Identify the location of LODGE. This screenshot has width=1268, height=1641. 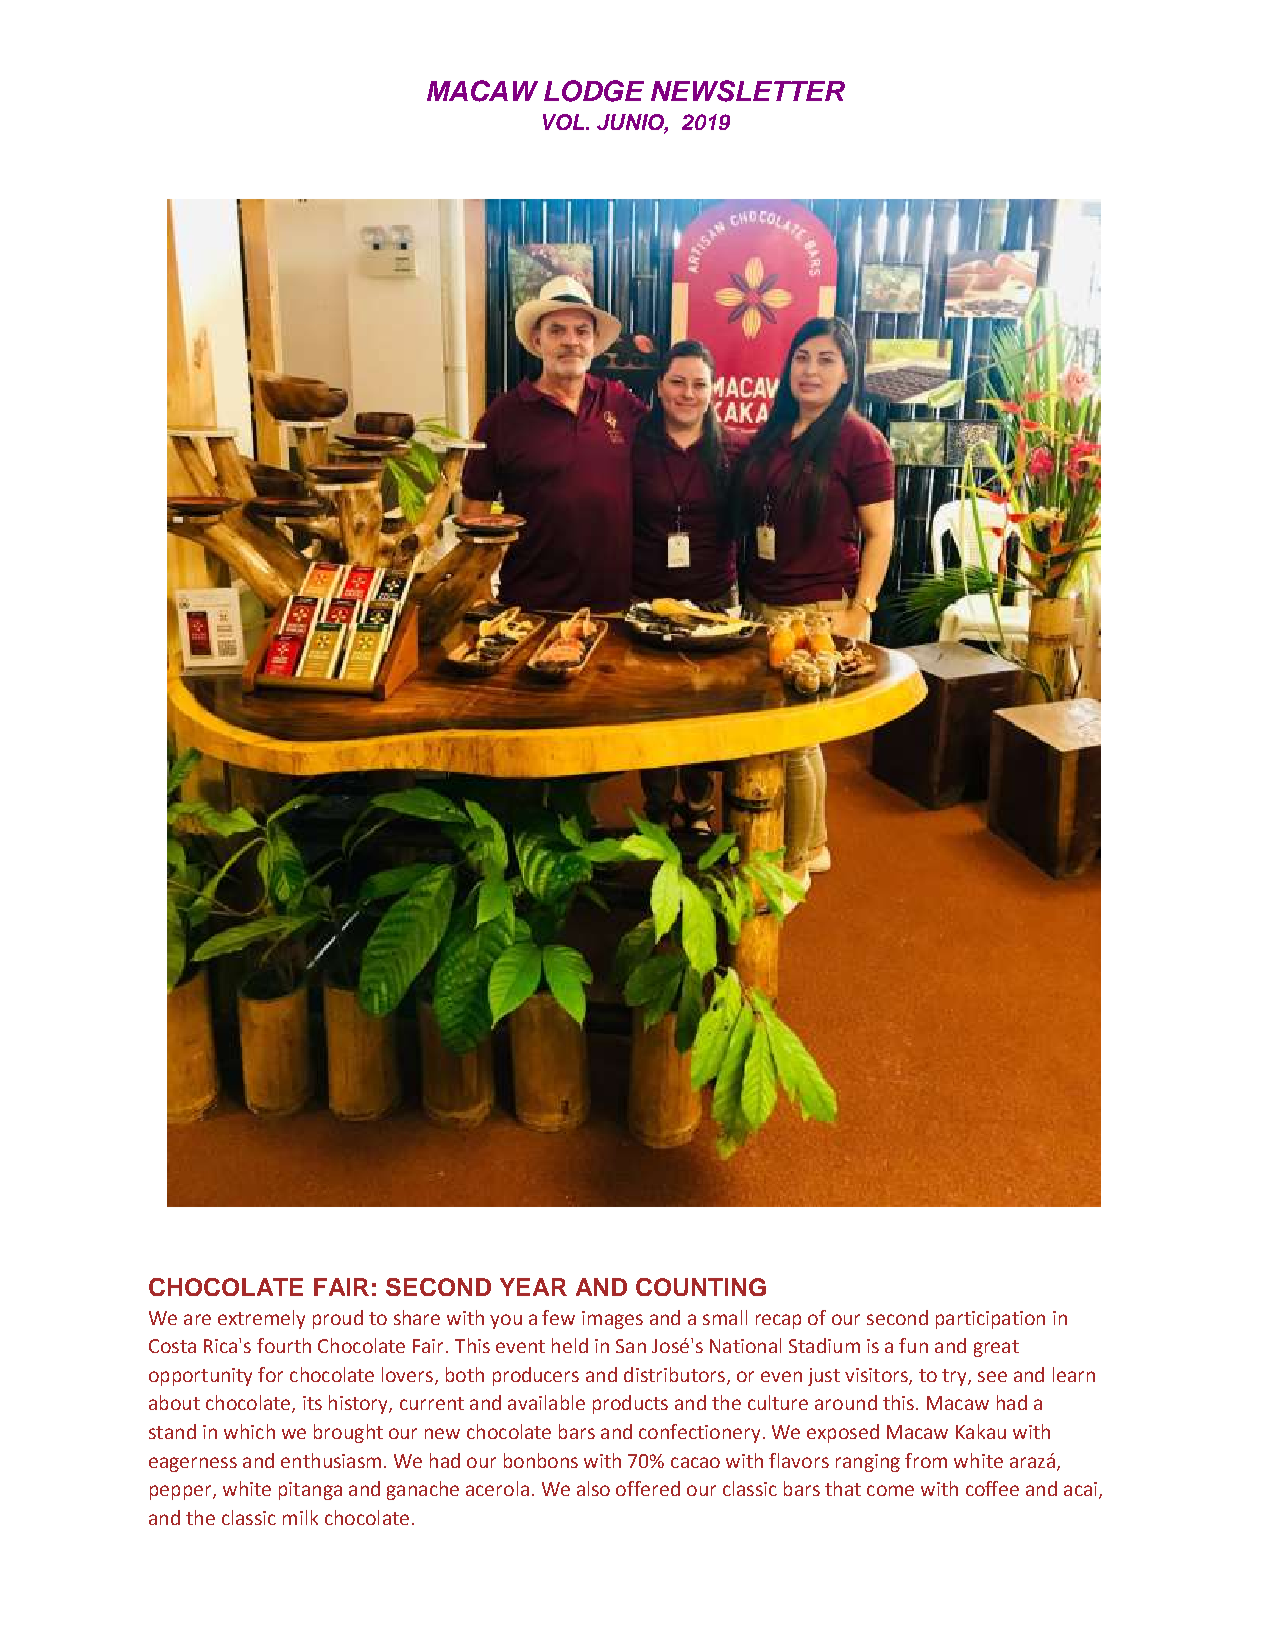
(594, 91).
